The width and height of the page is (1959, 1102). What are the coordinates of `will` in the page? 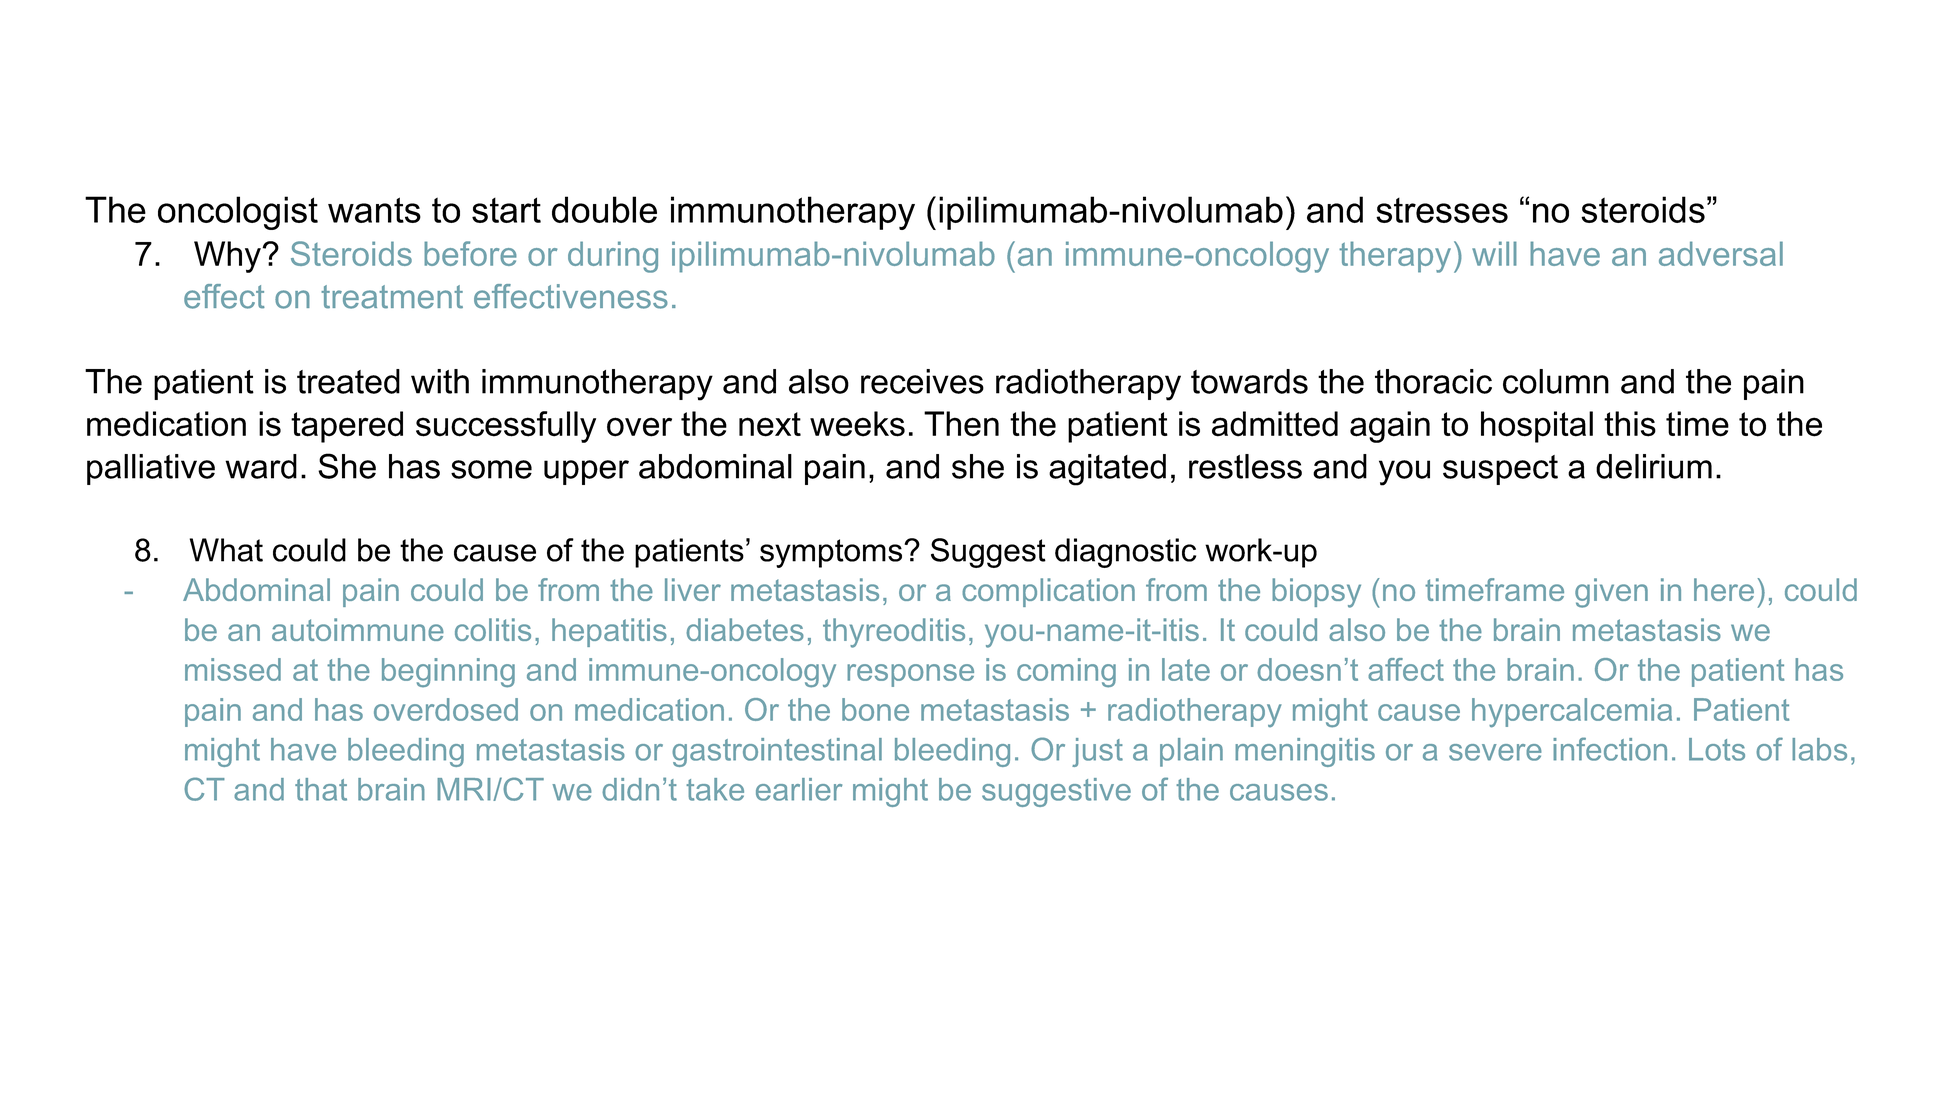 It's located at (1494, 253).
